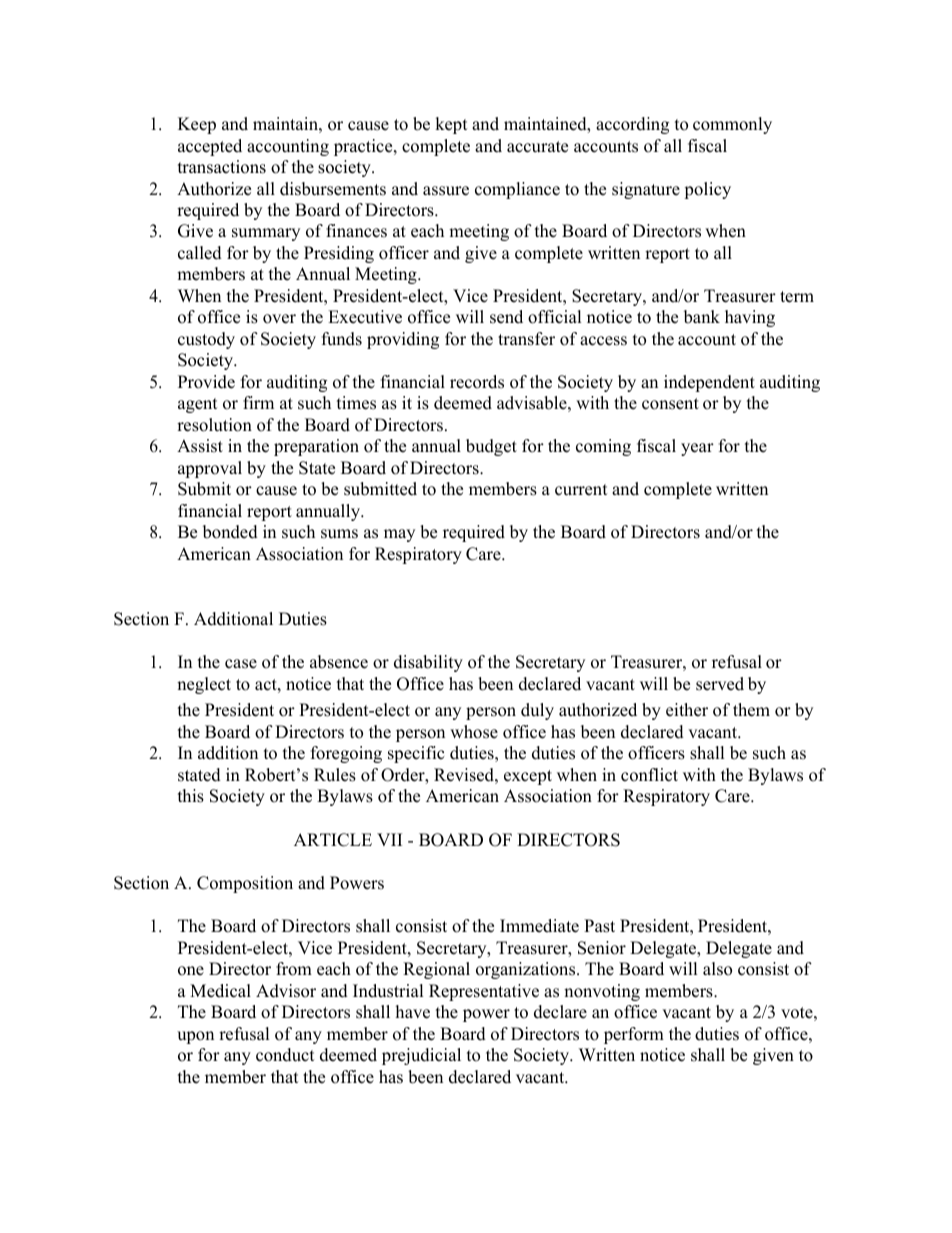  I want to click on transactions, so click(222, 167).
